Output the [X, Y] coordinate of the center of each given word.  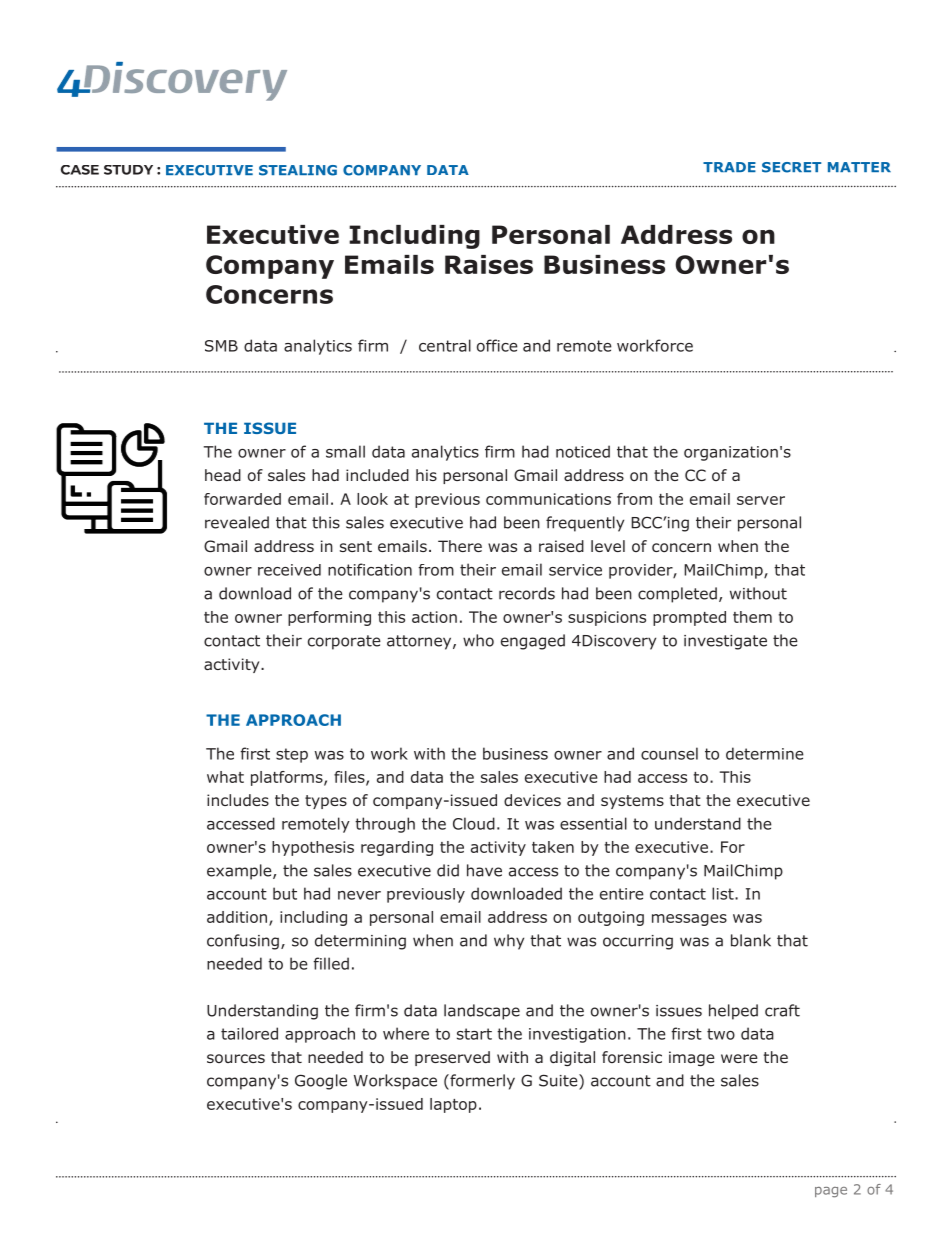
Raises [489, 264]
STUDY [128, 170]
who [478, 640]
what [225, 777]
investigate [725, 642]
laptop [453, 1105]
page [831, 1192]
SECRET [791, 167]
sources [236, 1058]
